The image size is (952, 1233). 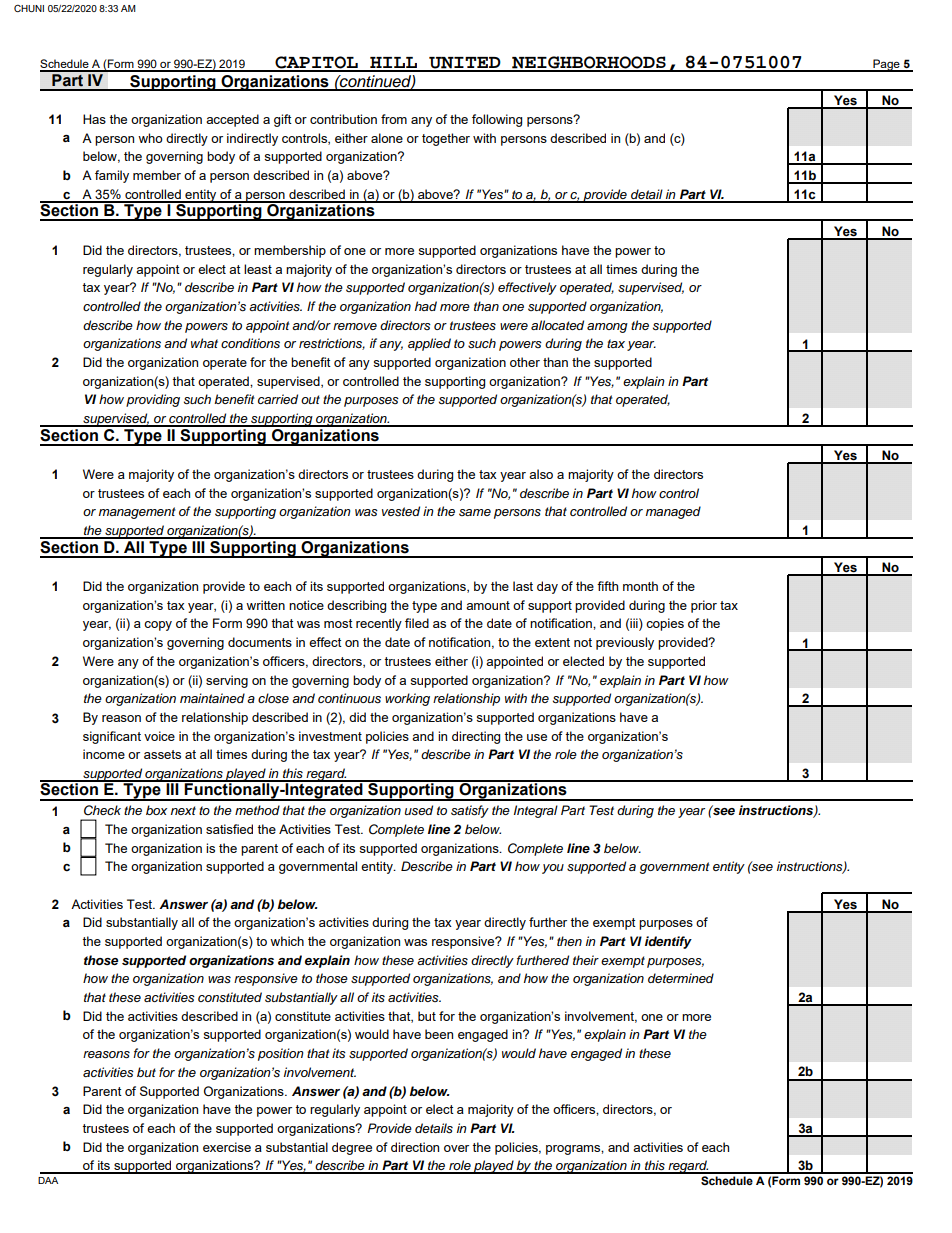 I want to click on exercise, so click(x=227, y=1147).
